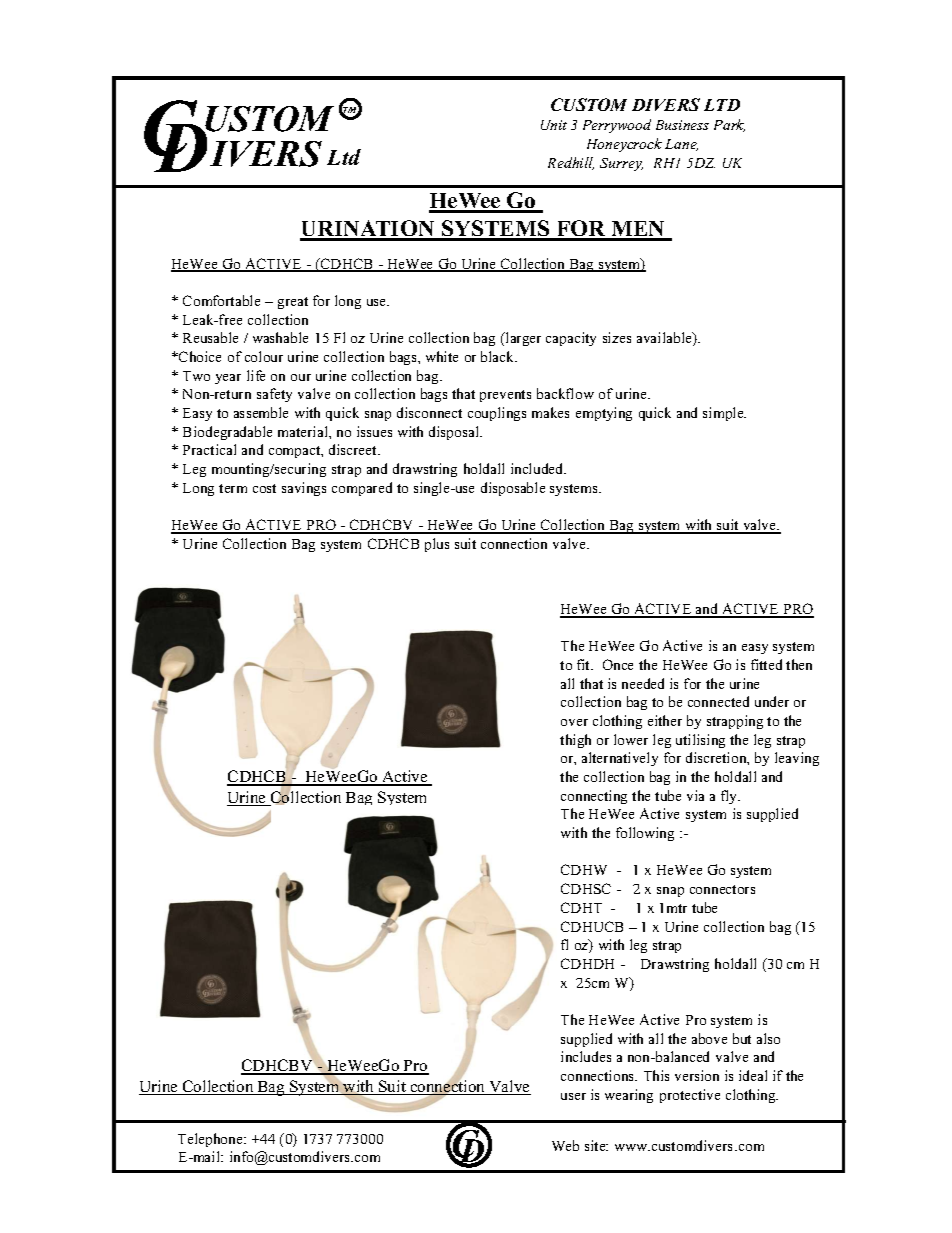  I want to click on simple, so click(724, 414).
